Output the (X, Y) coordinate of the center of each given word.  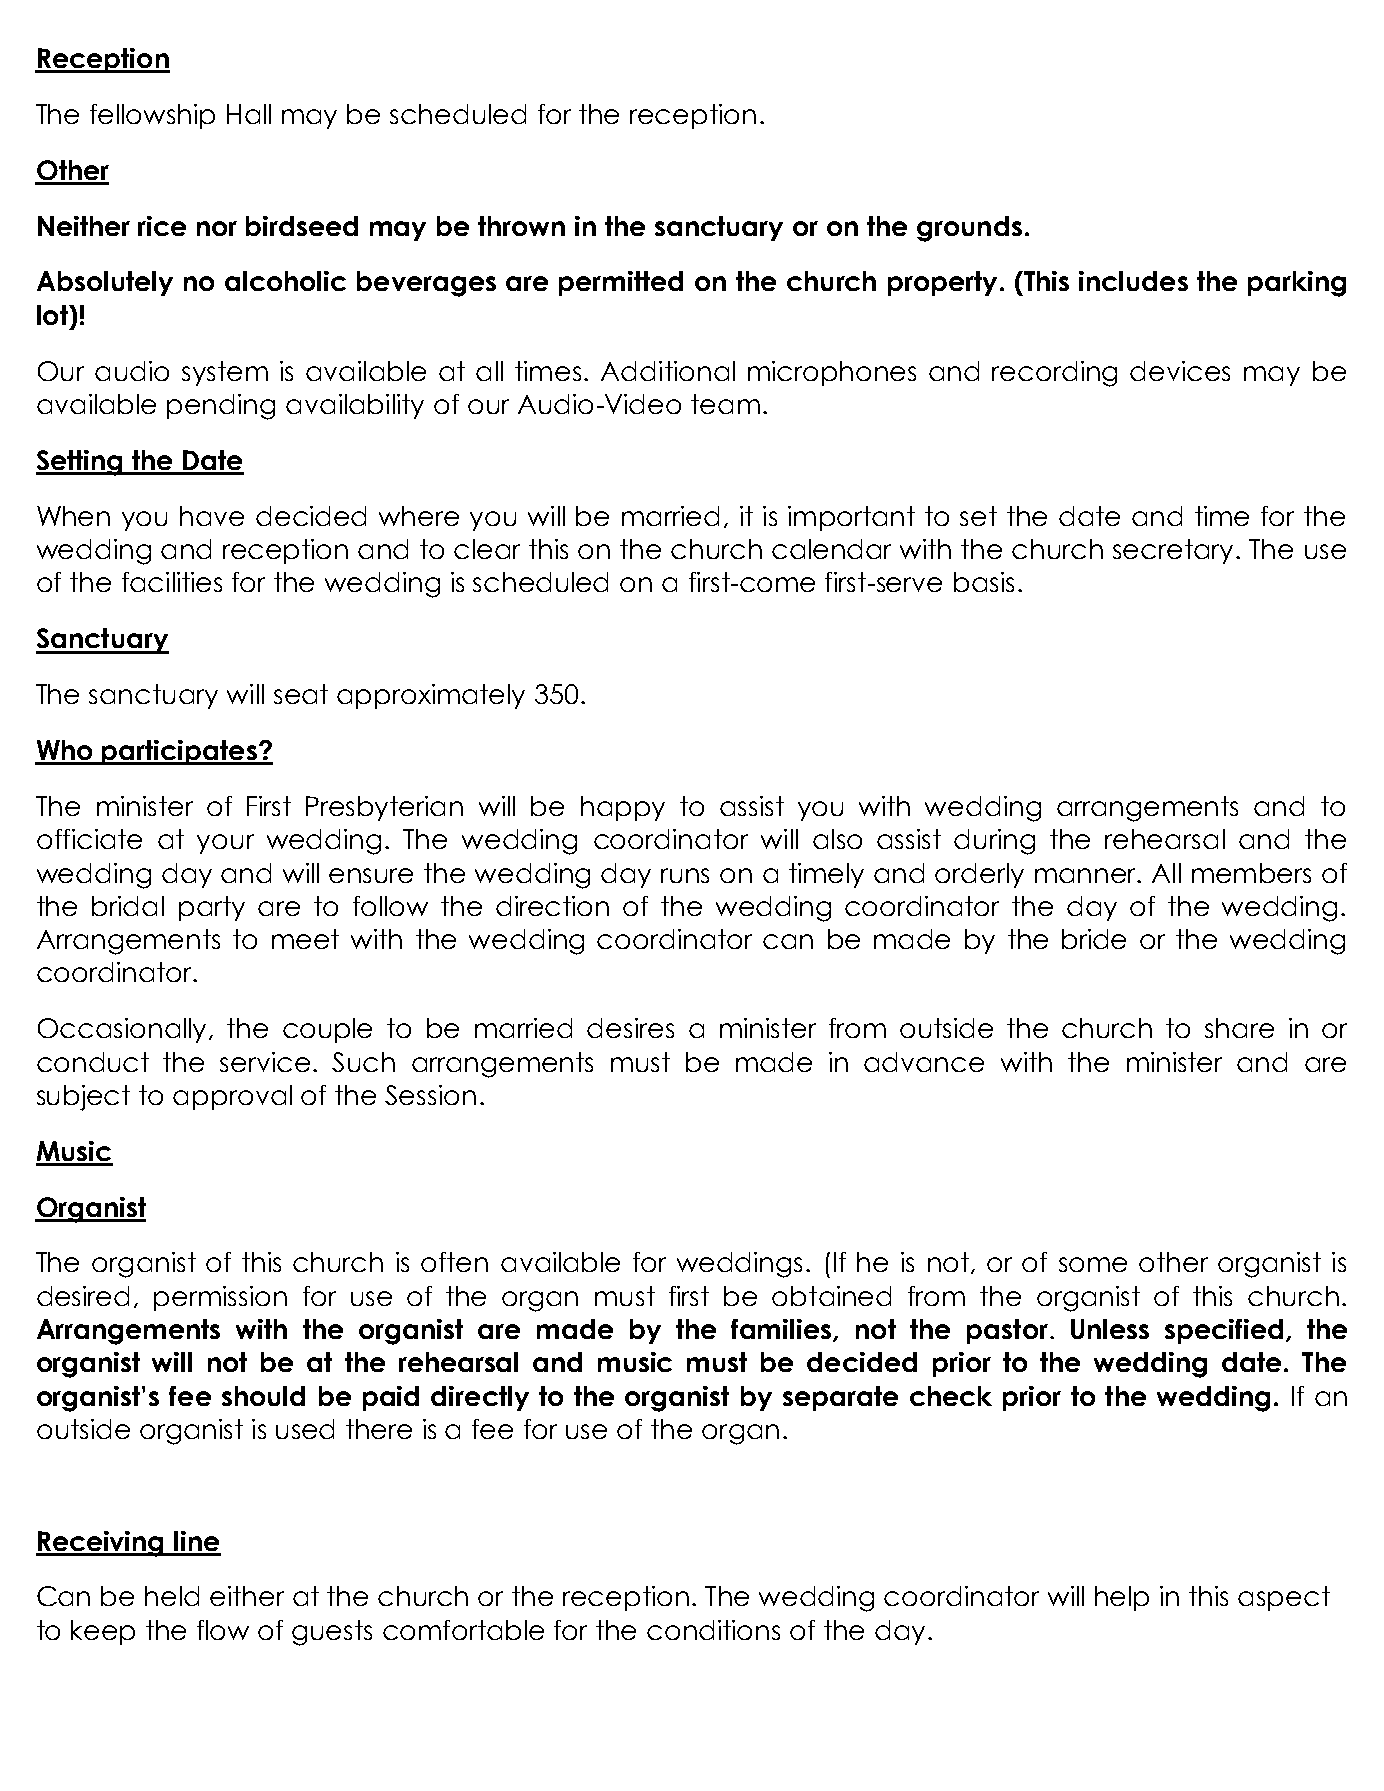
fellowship (152, 116)
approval (232, 1097)
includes (1133, 281)
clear (487, 549)
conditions (713, 1630)
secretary (1175, 551)
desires (630, 1028)
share (1239, 1028)
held (172, 1596)
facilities (172, 582)
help (1122, 1598)
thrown (521, 226)
